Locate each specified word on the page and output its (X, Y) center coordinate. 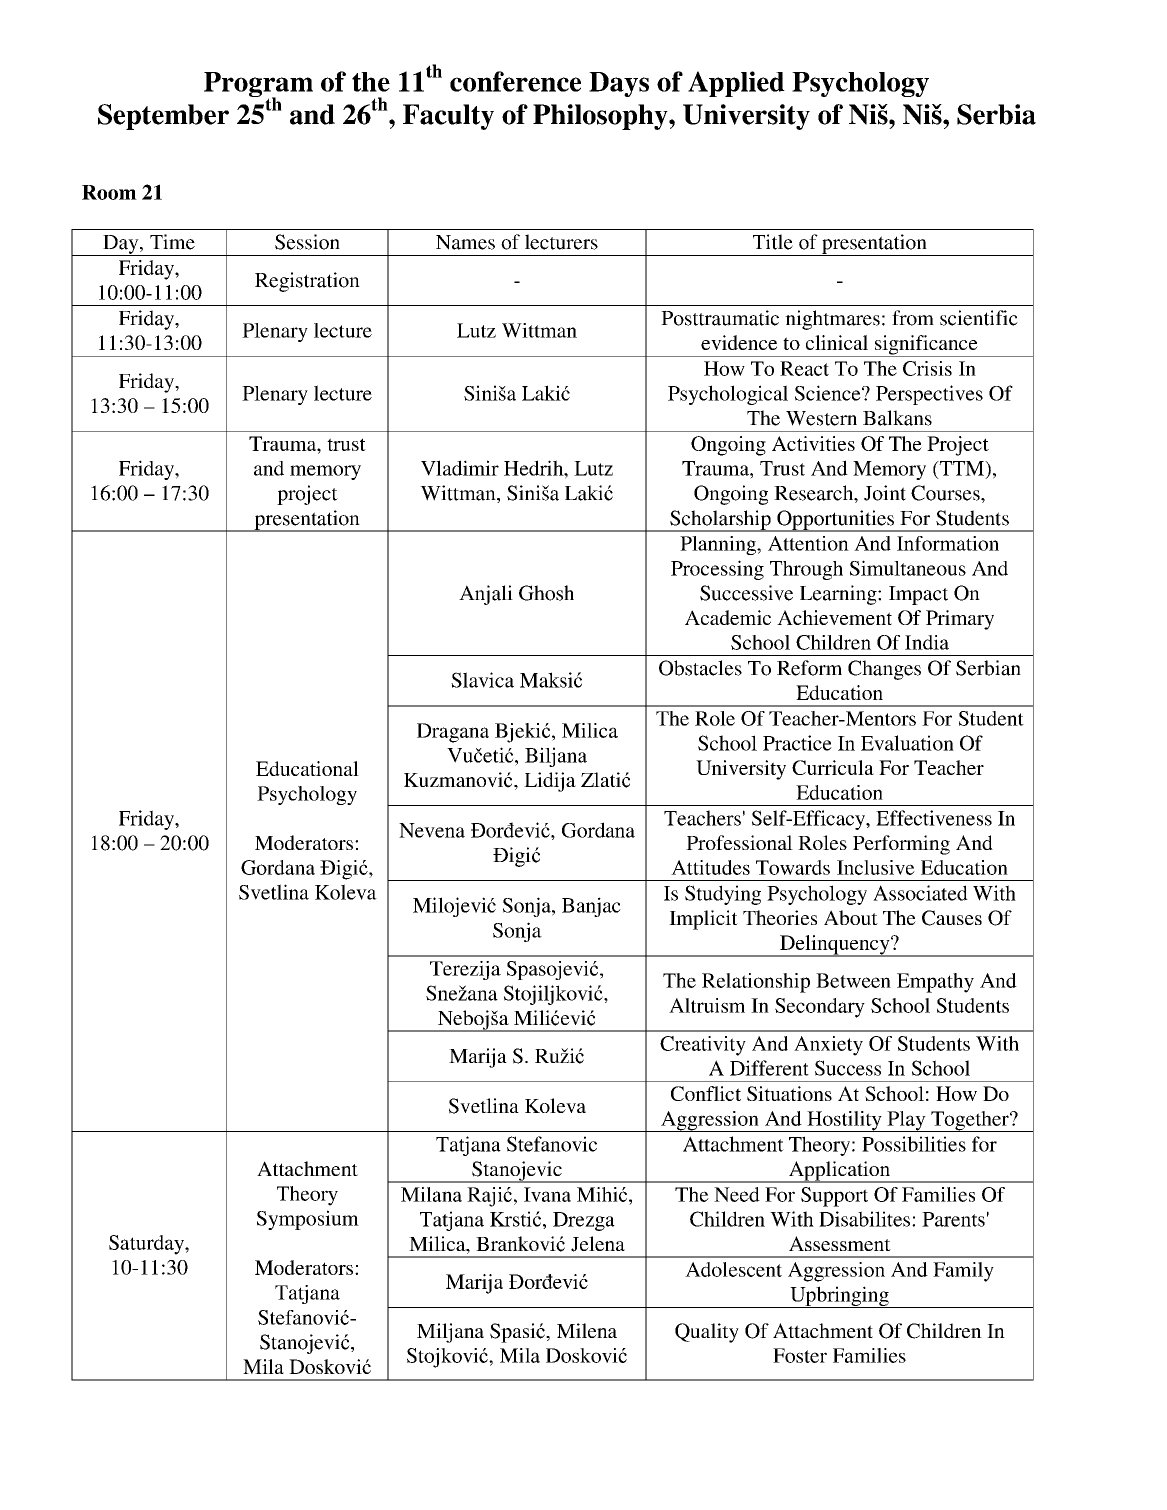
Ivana (547, 1194)
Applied (736, 84)
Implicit (703, 920)
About (851, 917)
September (163, 117)
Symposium (308, 1220)
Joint (885, 493)
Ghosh (546, 593)
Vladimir (460, 468)
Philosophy (601, 117)
